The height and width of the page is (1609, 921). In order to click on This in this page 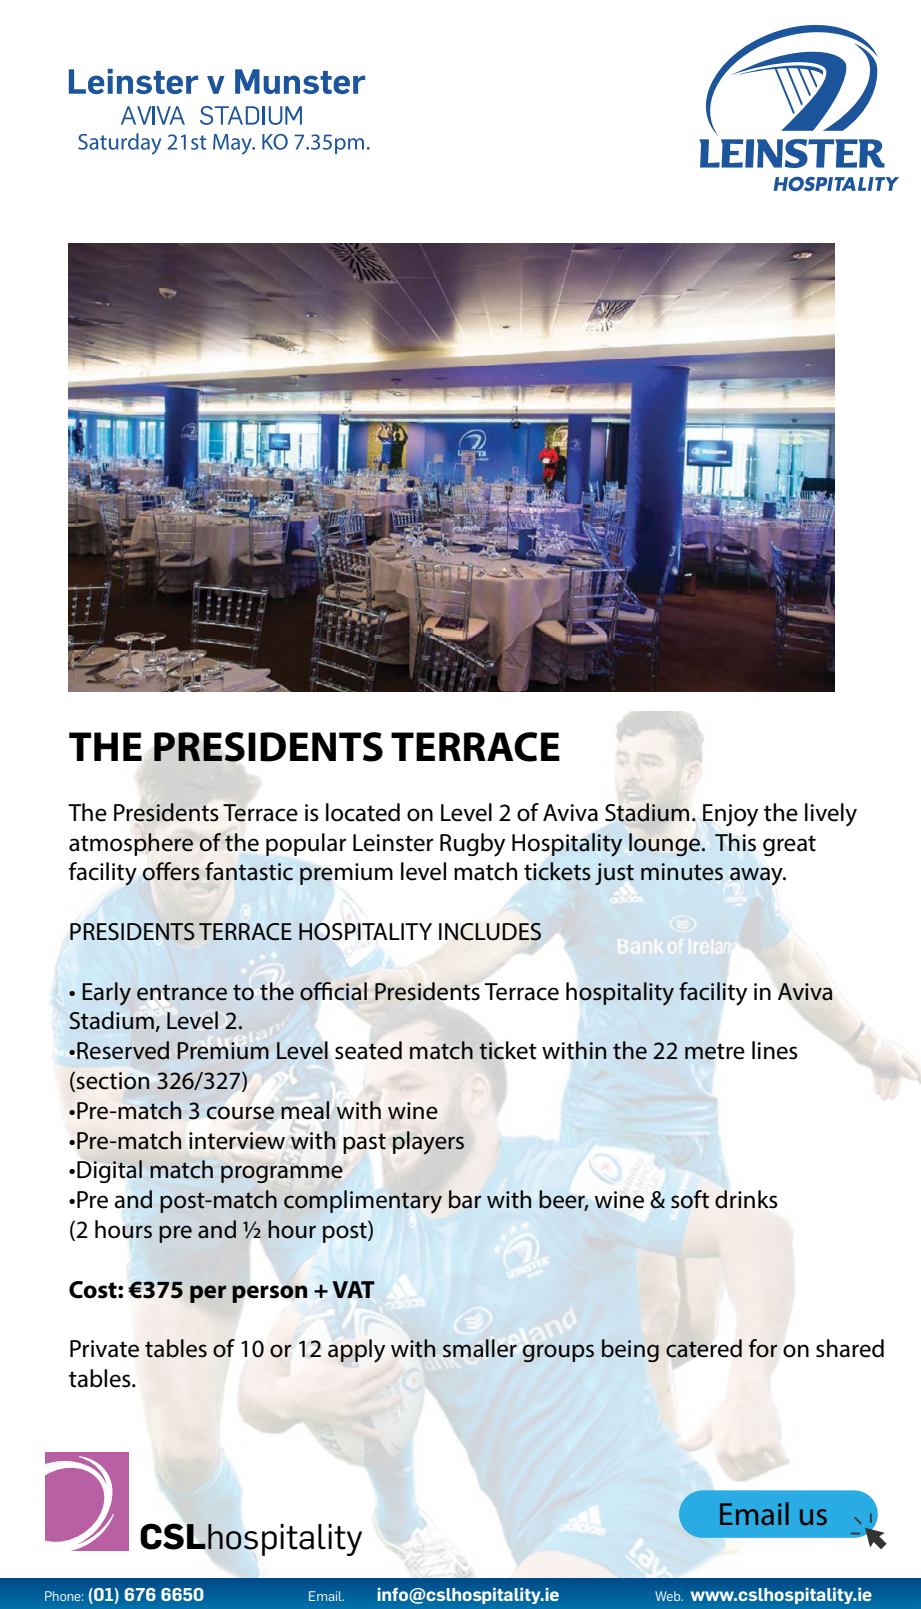, I will do `click(735, 842)`.
